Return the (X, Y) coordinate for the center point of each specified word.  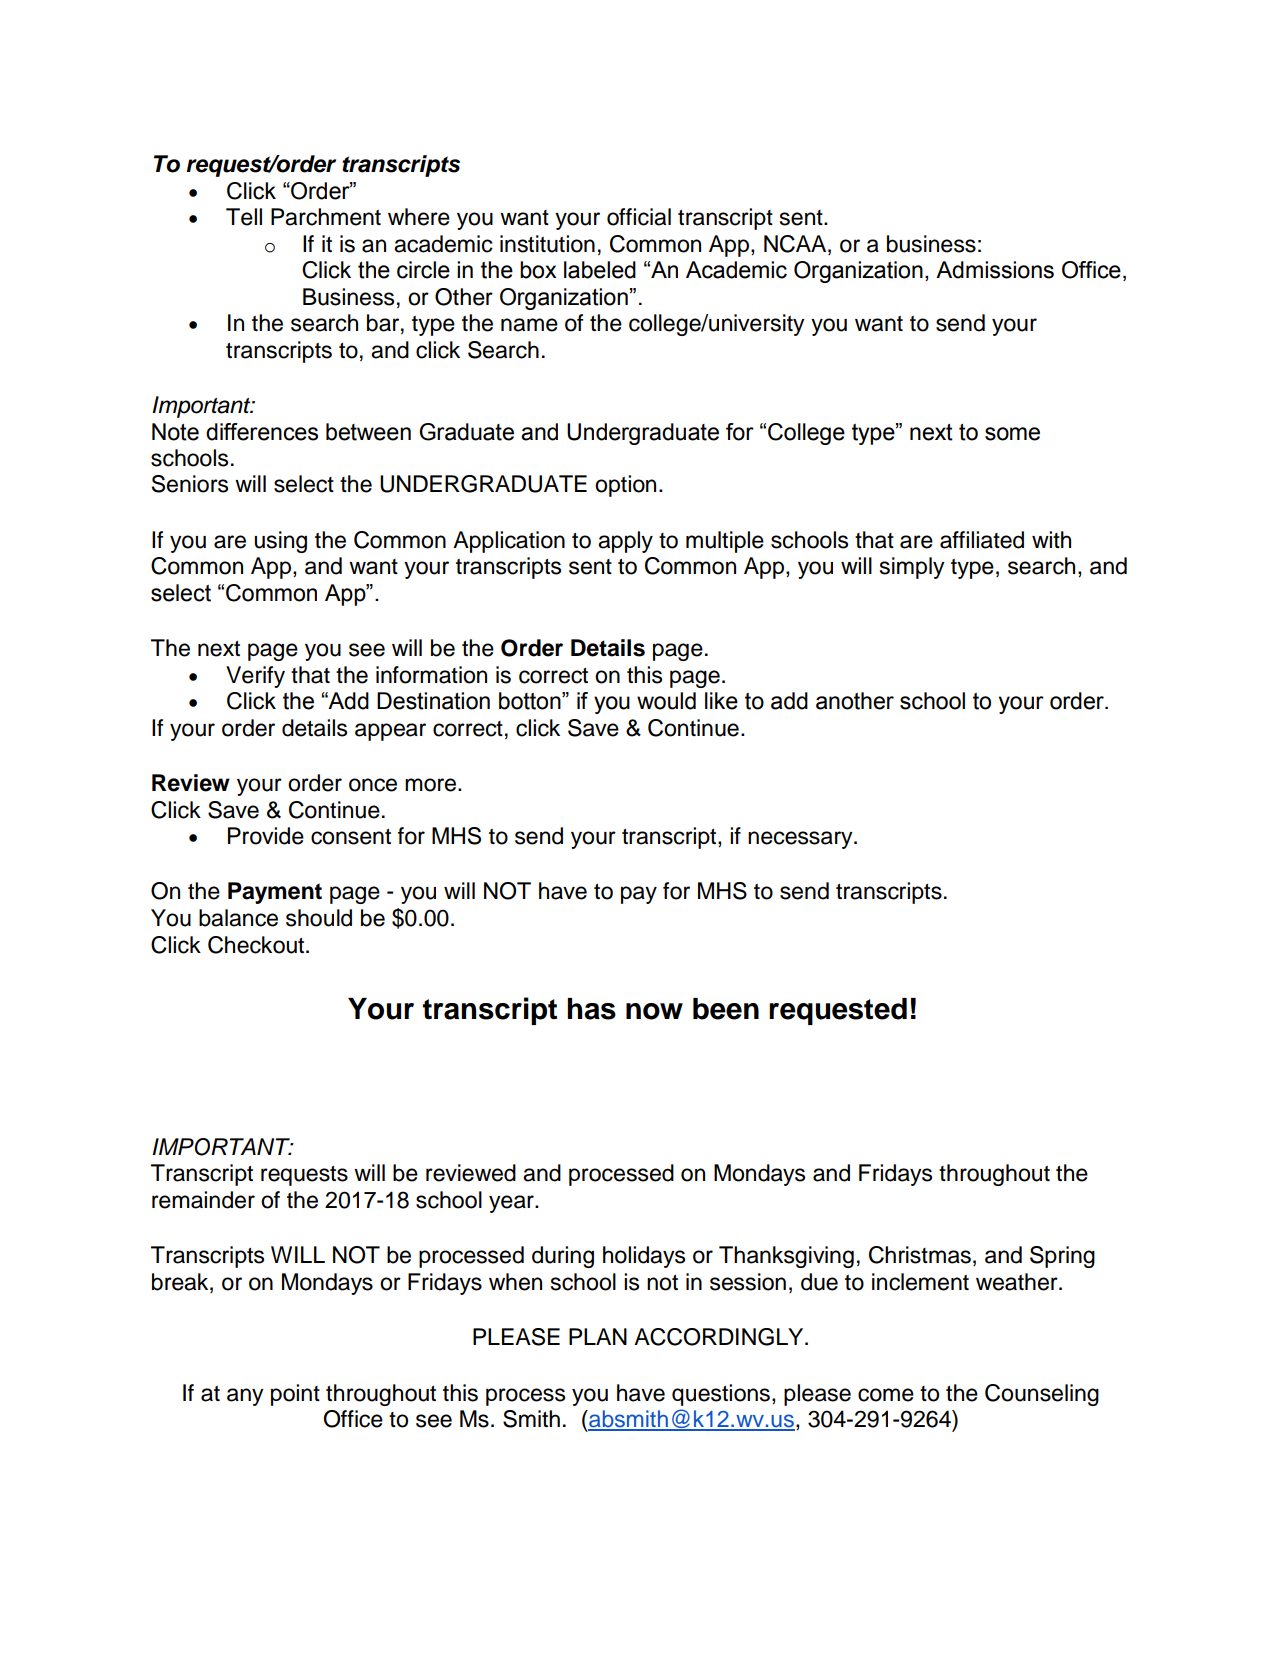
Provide (266, 836)
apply (625, 542)
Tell (244, 217)
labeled (600, 270)
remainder (203, 1200)
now (654, 1011)
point (295, 1395)
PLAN (598, 1336)
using (280, 542)
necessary (801, 840)
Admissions (995, 270)
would (666, 701)
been (726, 1009)
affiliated (982, 540)
